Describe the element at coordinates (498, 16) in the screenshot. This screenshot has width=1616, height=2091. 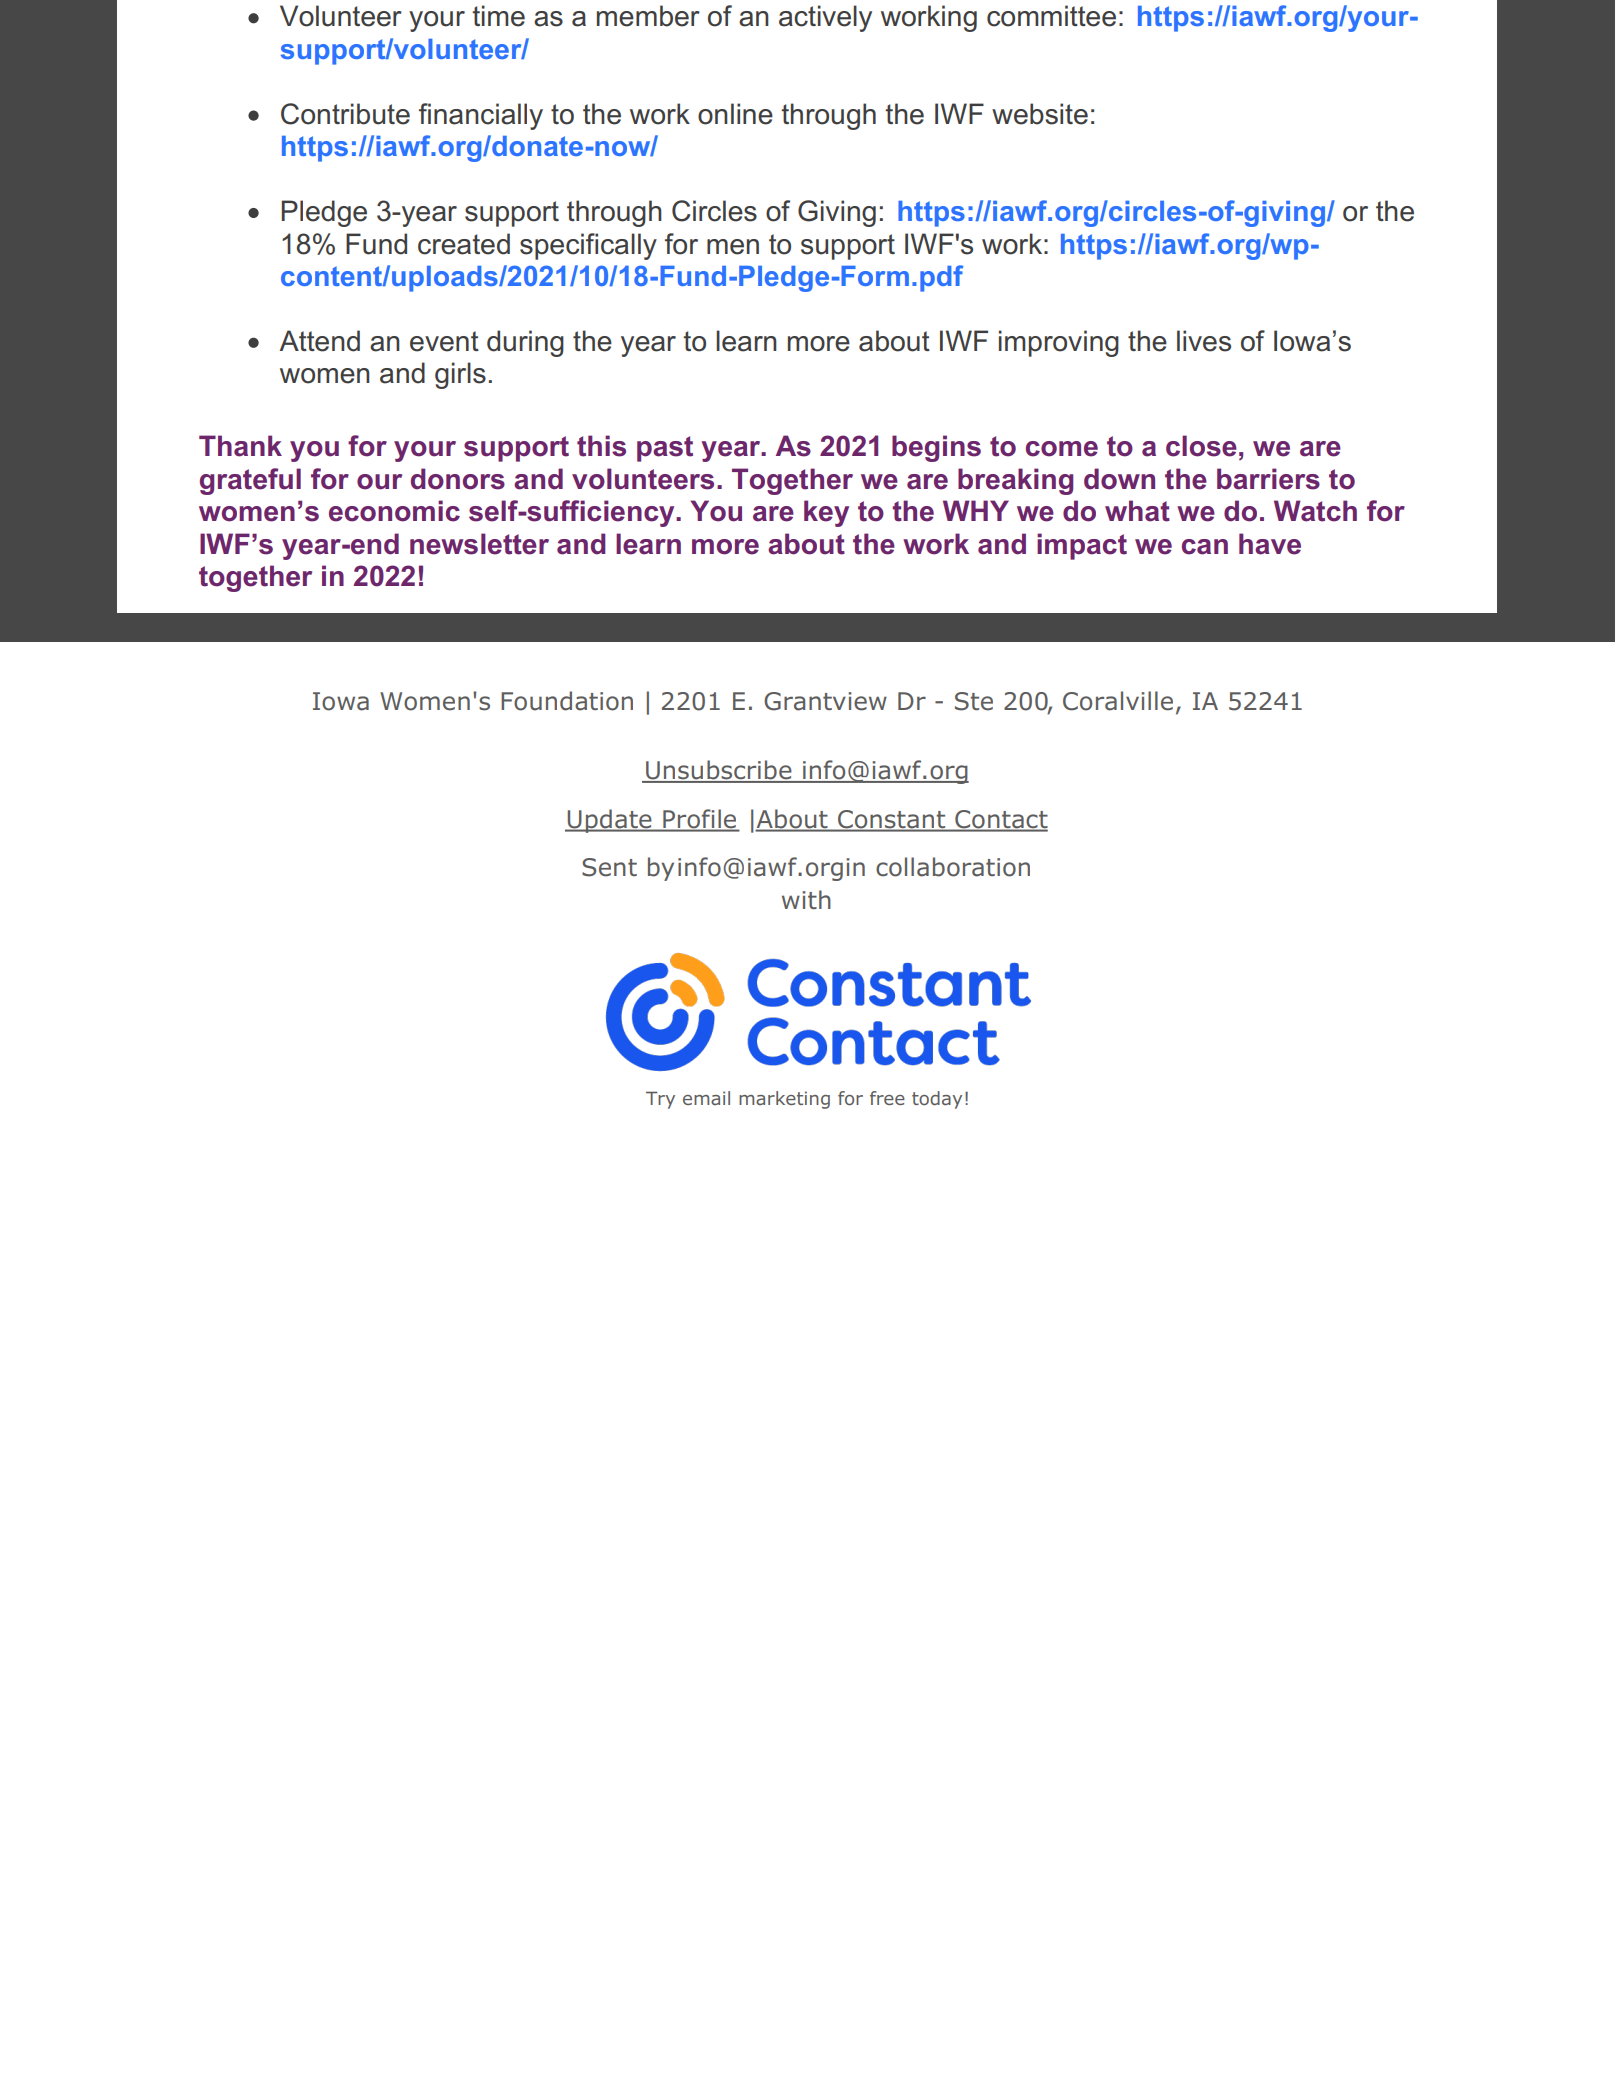
I see `time` at that location.
